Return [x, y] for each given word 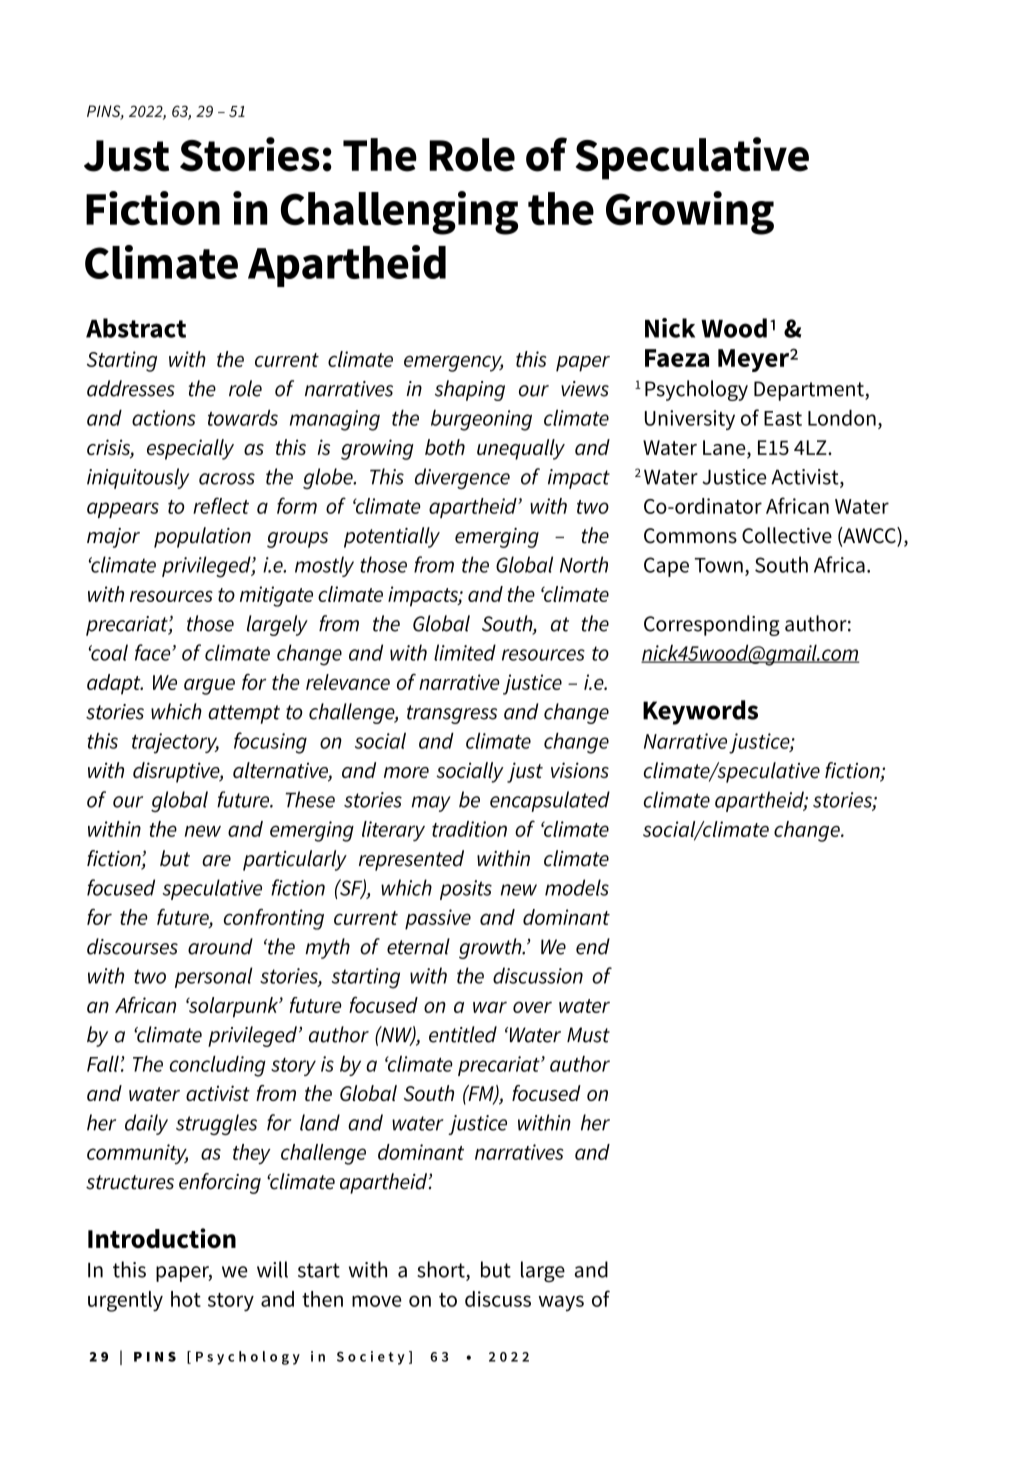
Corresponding [712, 625]
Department [810, 391]
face [154, 652]
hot [186, 1299]
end [593, 946]
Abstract [136, 328]
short [442, 1270]
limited [465, 652]
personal [214, 977]
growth [491, 948]
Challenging [399, 213]
